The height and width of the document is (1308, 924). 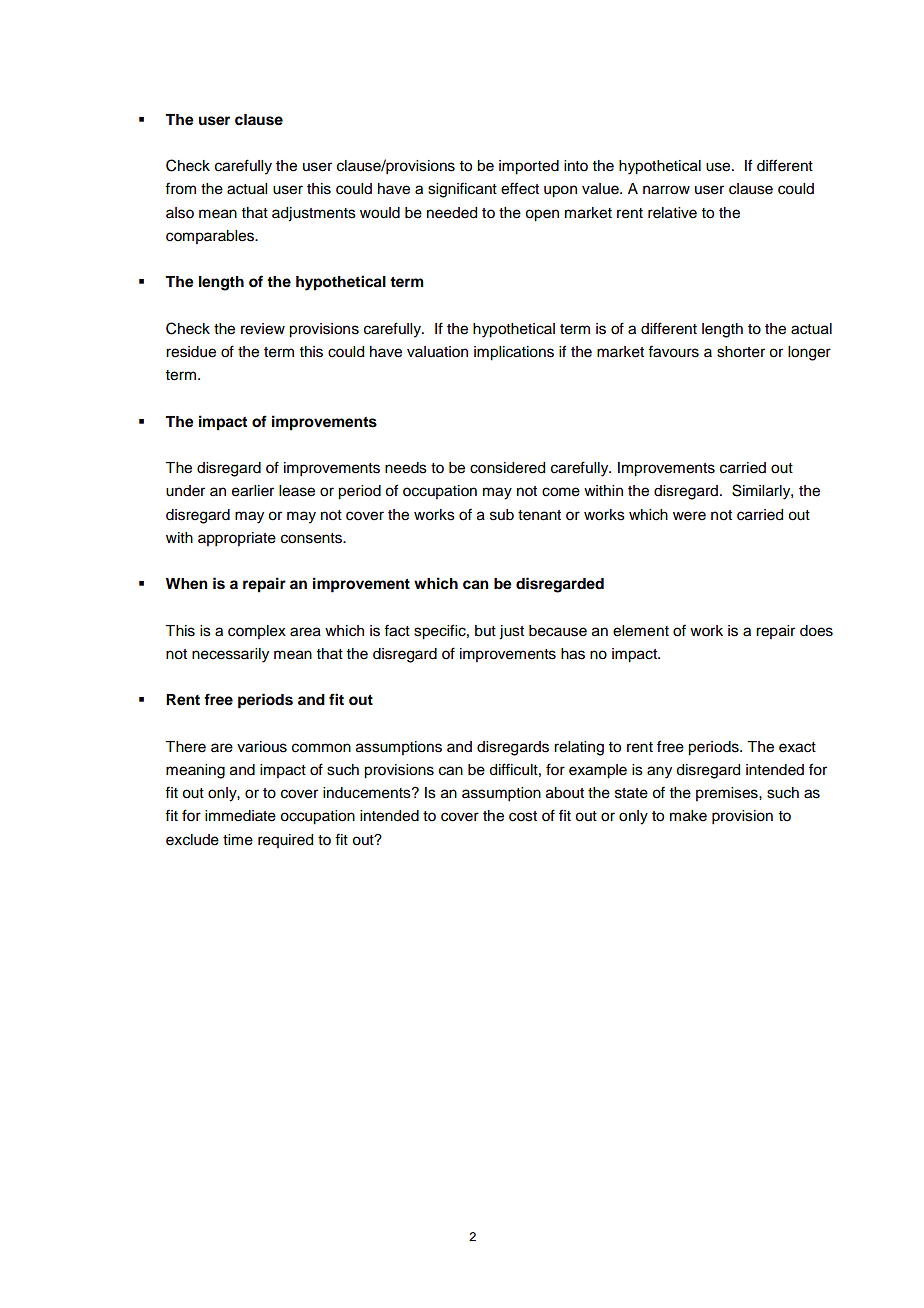 I want to click on narrow, so click(x=666, y=190).
